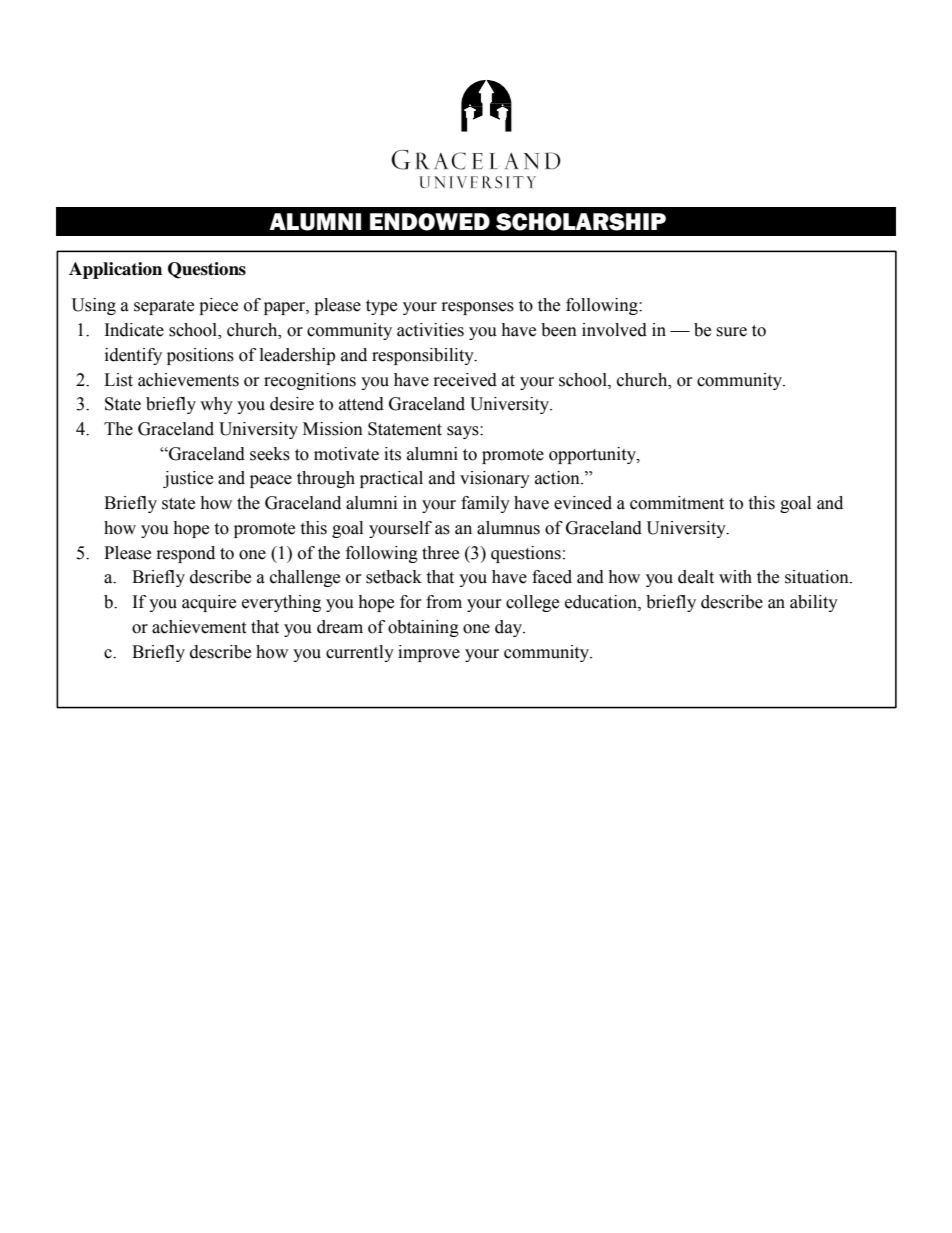 This screenshot has height=1233, width=952. Describe the element at coordinates (209, 603) in the screenshot. I see `acquire` at that location.
